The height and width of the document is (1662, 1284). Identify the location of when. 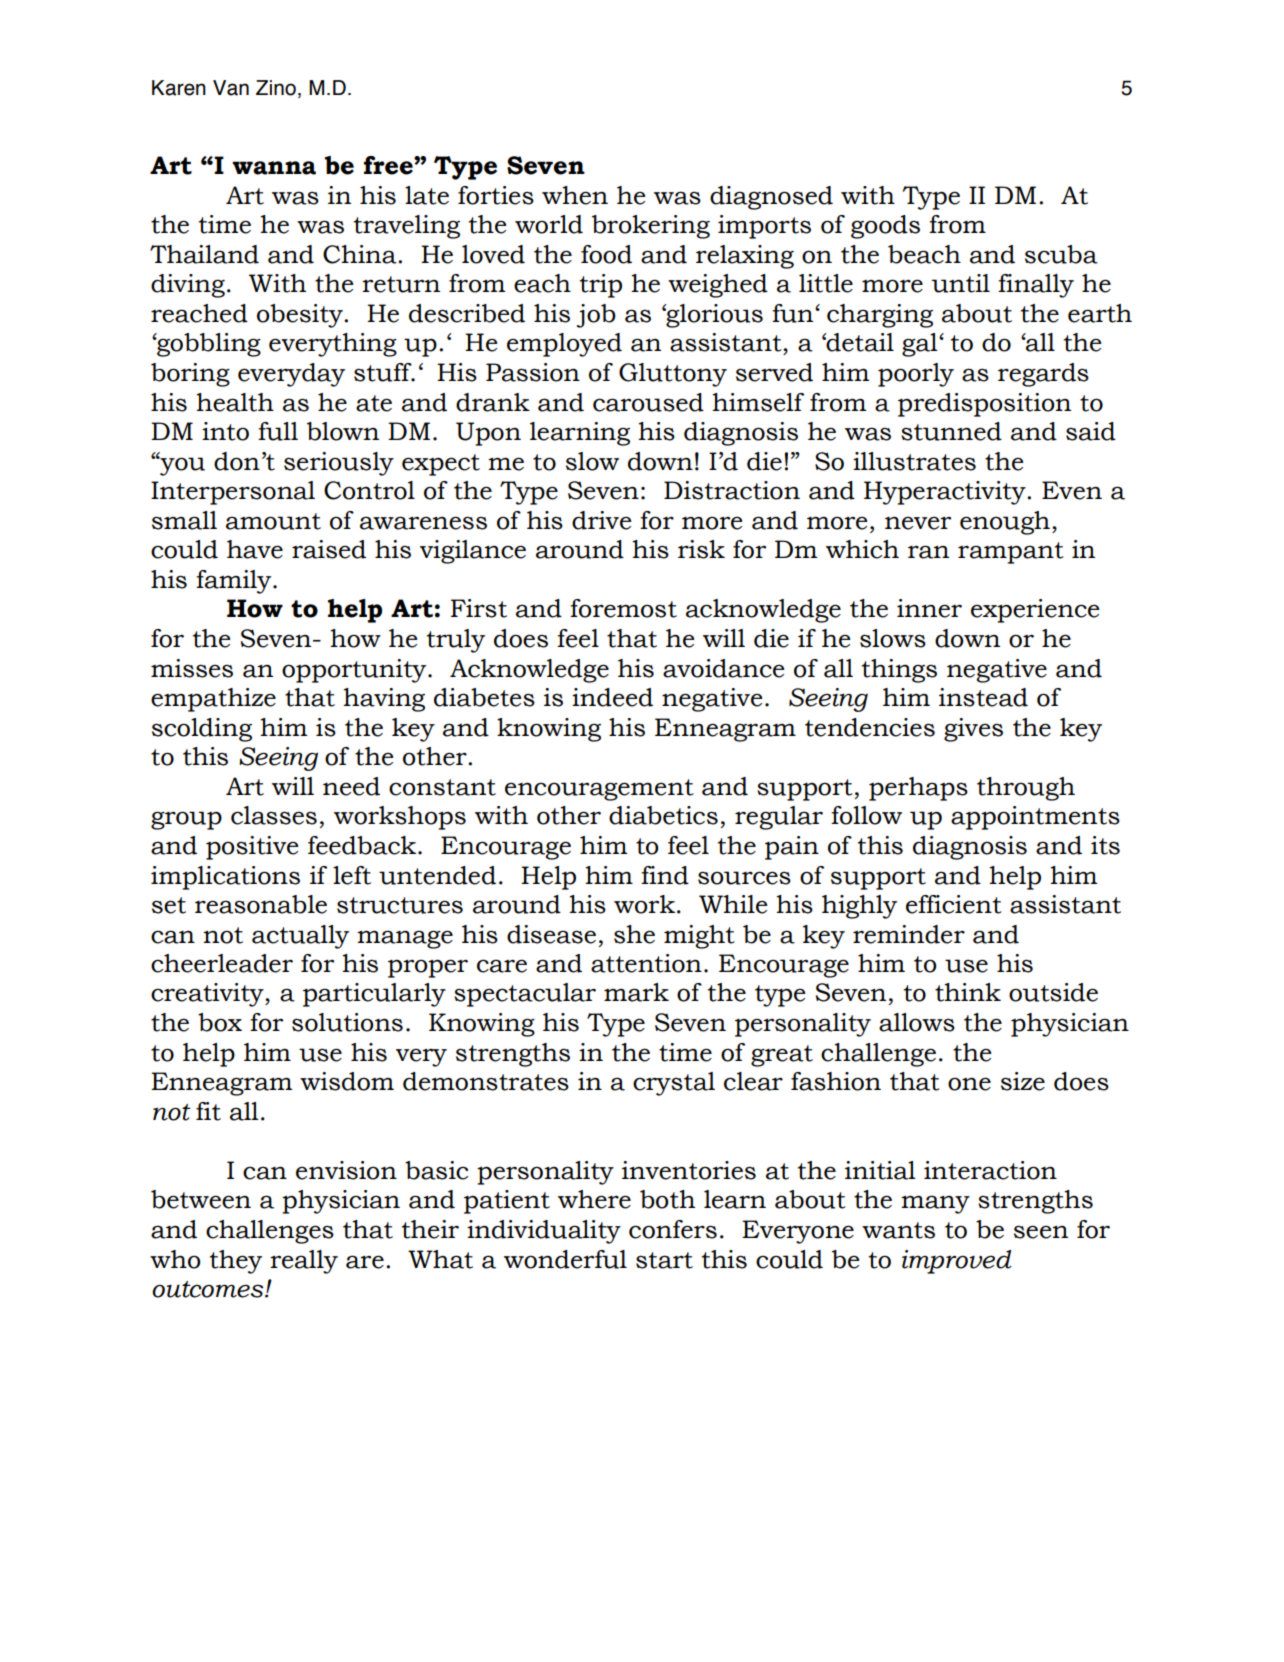
(575, 195).
